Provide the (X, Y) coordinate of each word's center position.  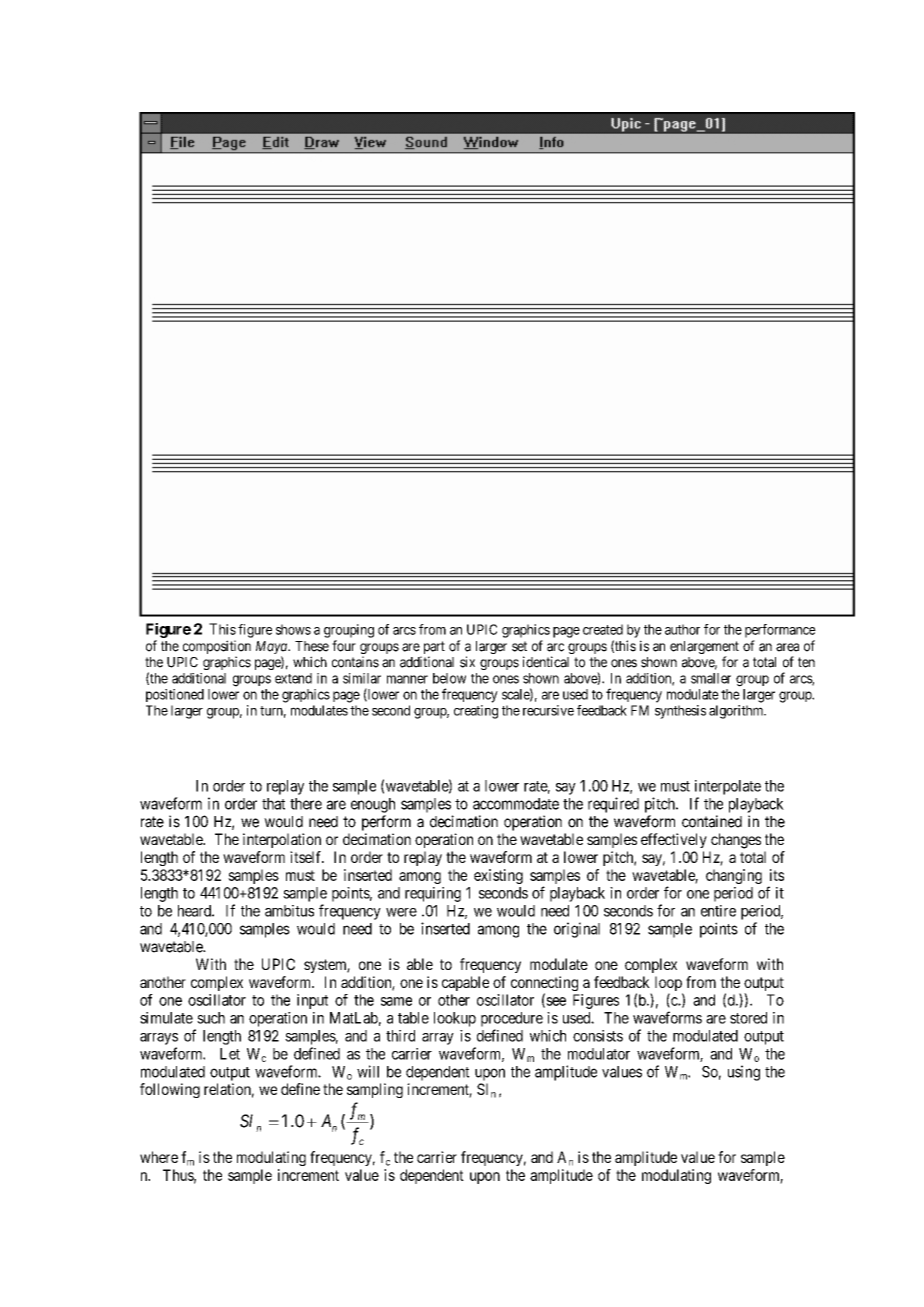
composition (217, 648)
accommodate (516, 804)
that (273, 804)
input (312, 1001)
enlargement (704, 649)
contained (712, 821)
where (159, 1157)
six (467, 662)
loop (669, 985)
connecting (544, 985)
